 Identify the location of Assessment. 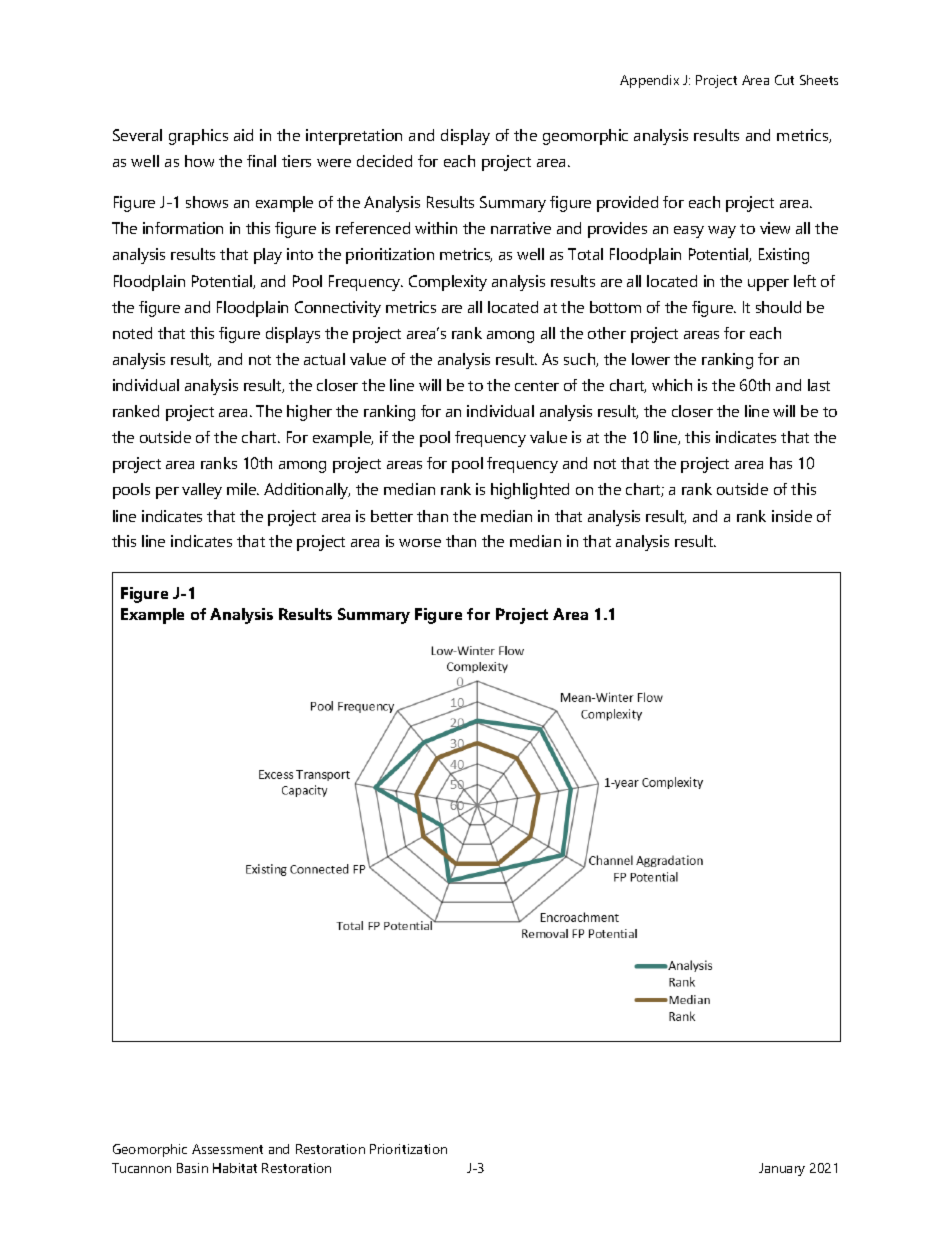
(227, 1149).
